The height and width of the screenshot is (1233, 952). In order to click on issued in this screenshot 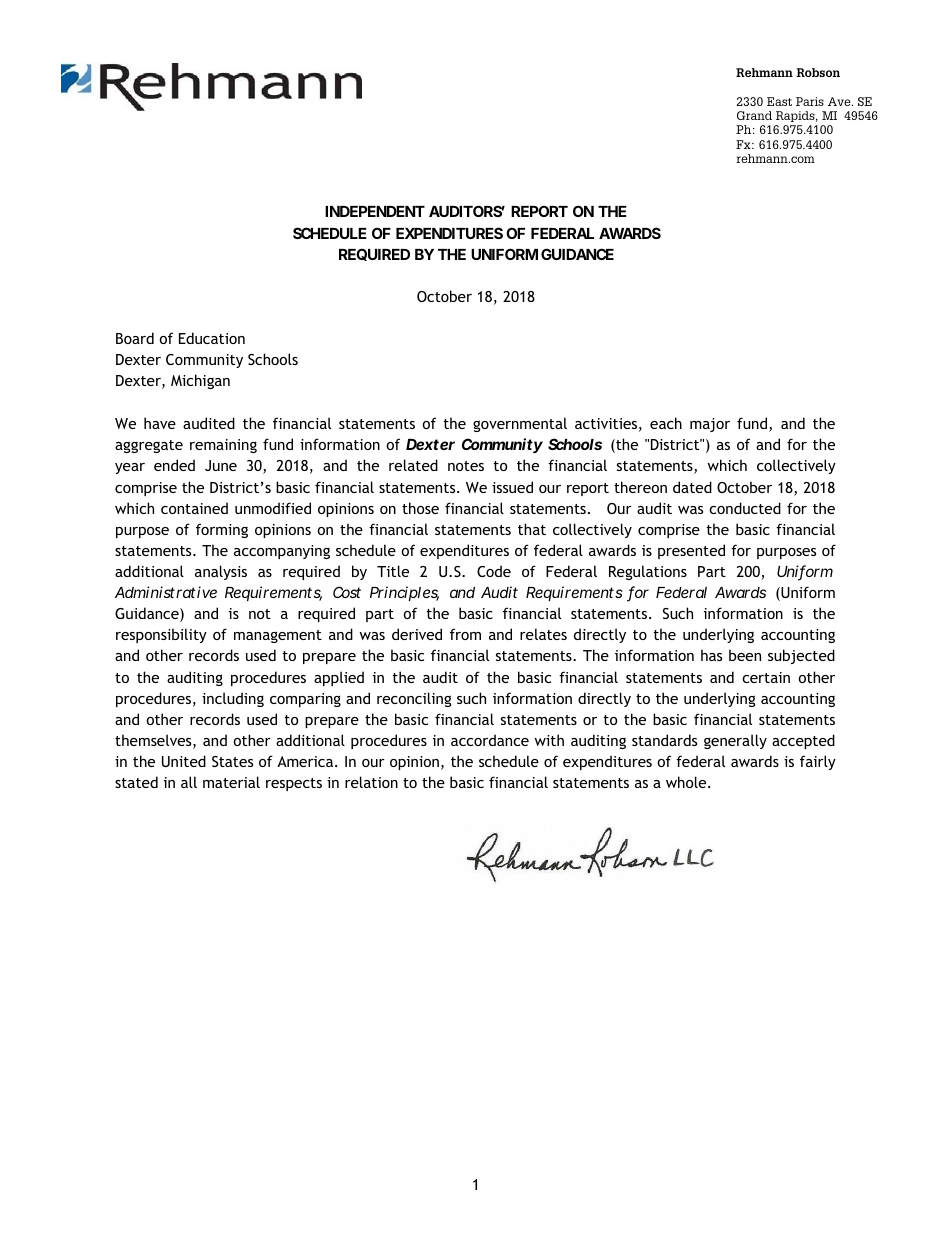, I will do `click(512, 487)`.
